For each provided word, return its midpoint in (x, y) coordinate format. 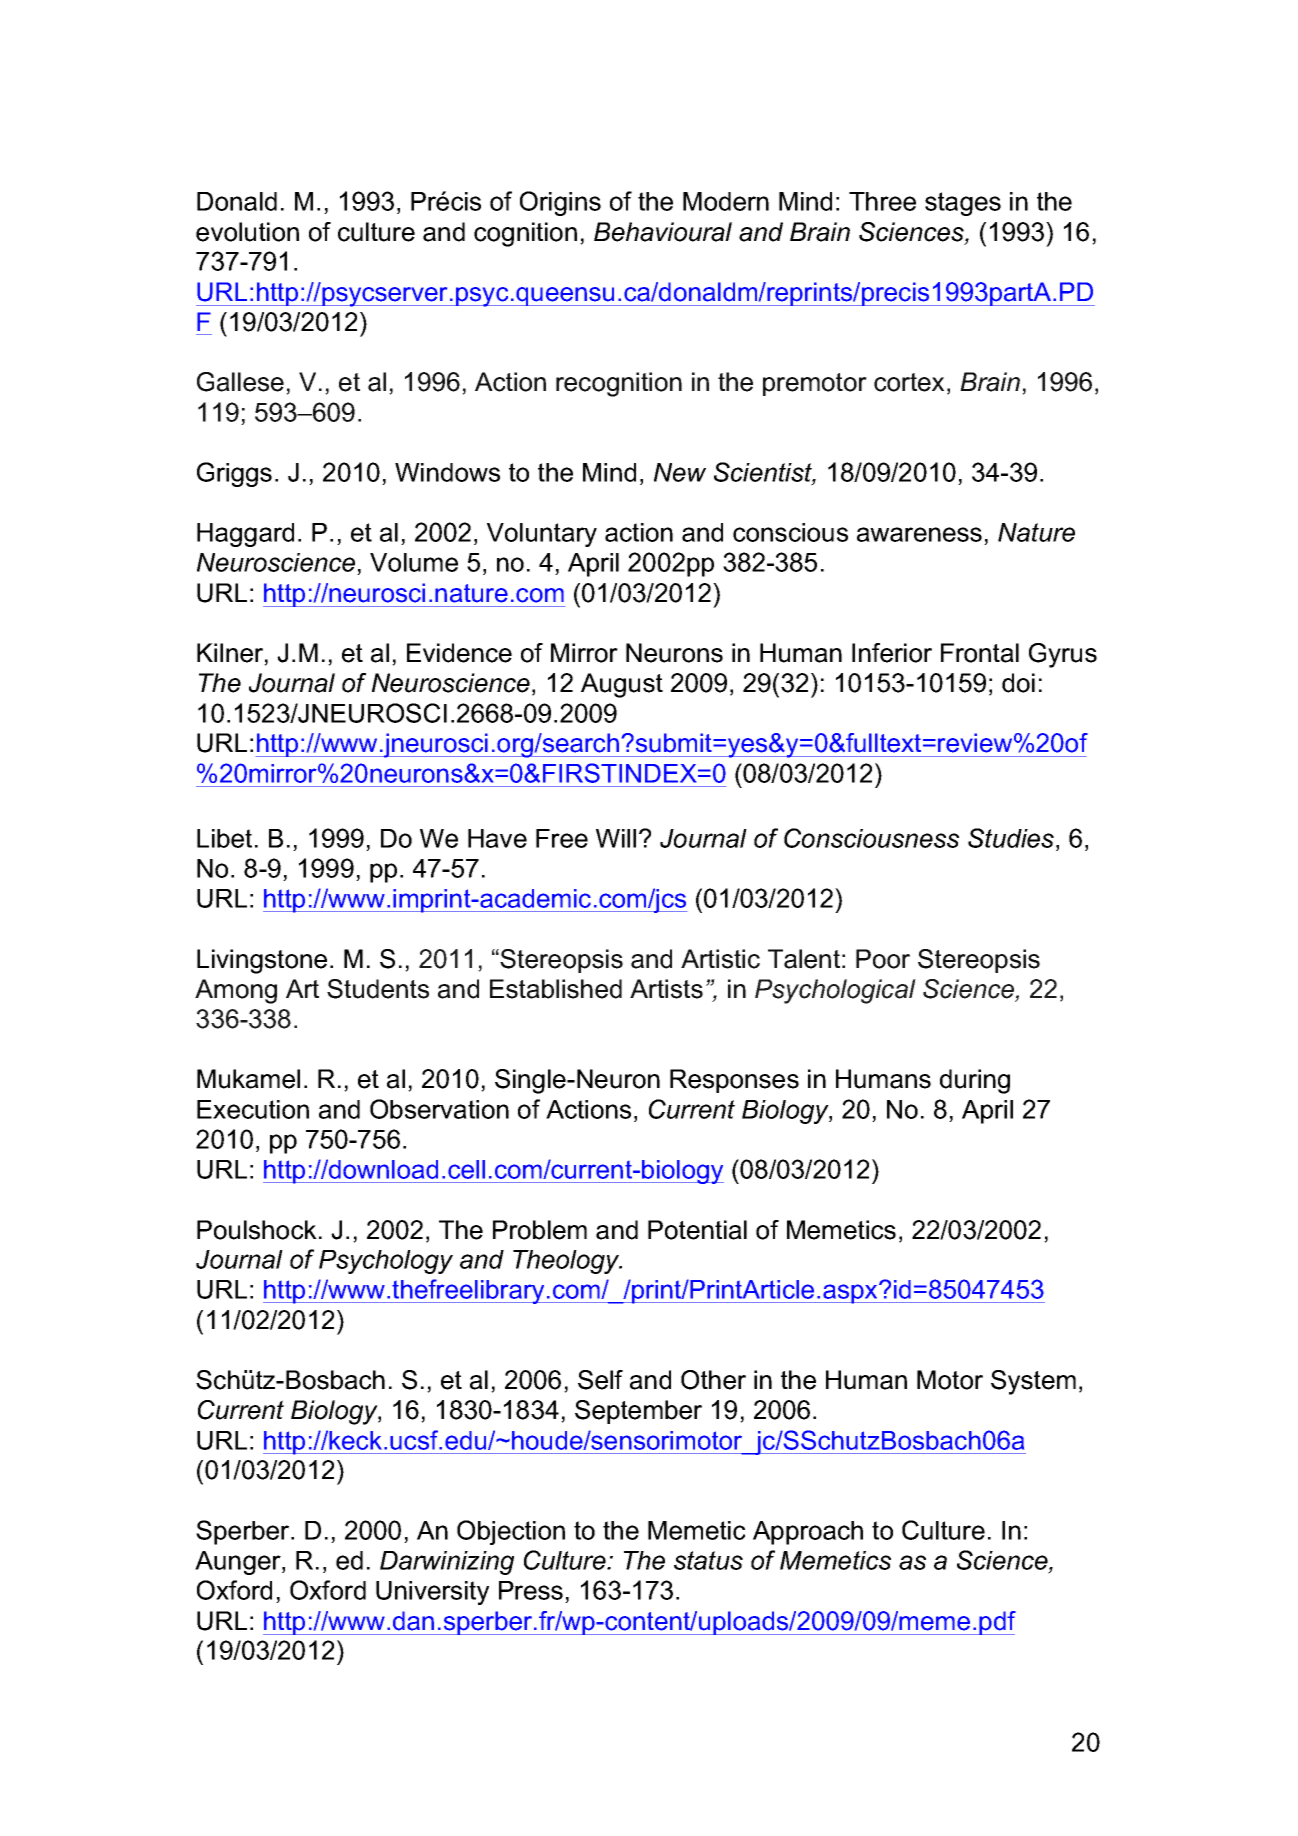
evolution (247, 232)
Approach (808, 1533)
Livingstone (262, 961)
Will (616, 838)
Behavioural (663, 232)
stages (963, 204)
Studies (1012, 838)
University (432, 1593)
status (708, 1560)
